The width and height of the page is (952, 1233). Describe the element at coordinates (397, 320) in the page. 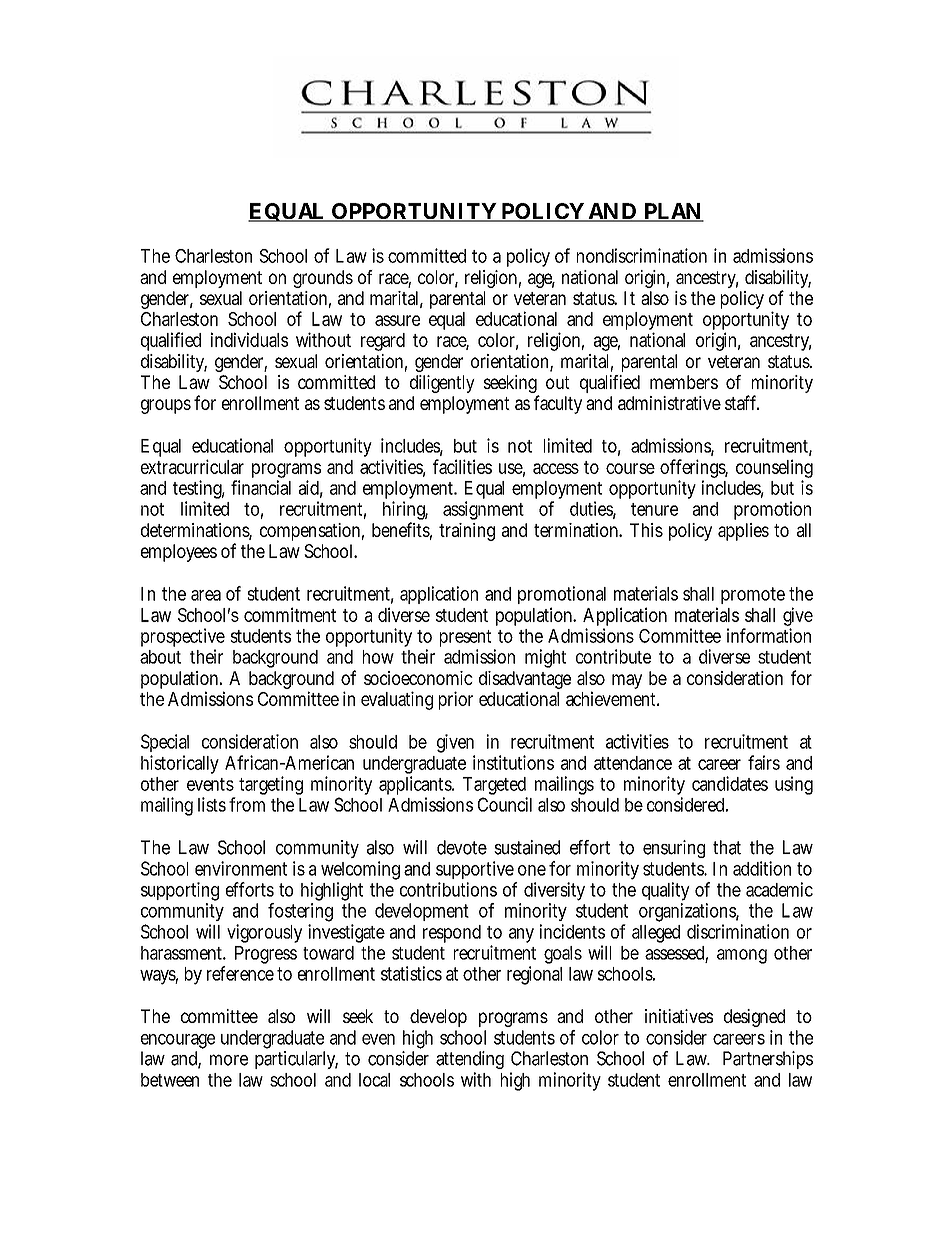

I see `assure` at that location.
